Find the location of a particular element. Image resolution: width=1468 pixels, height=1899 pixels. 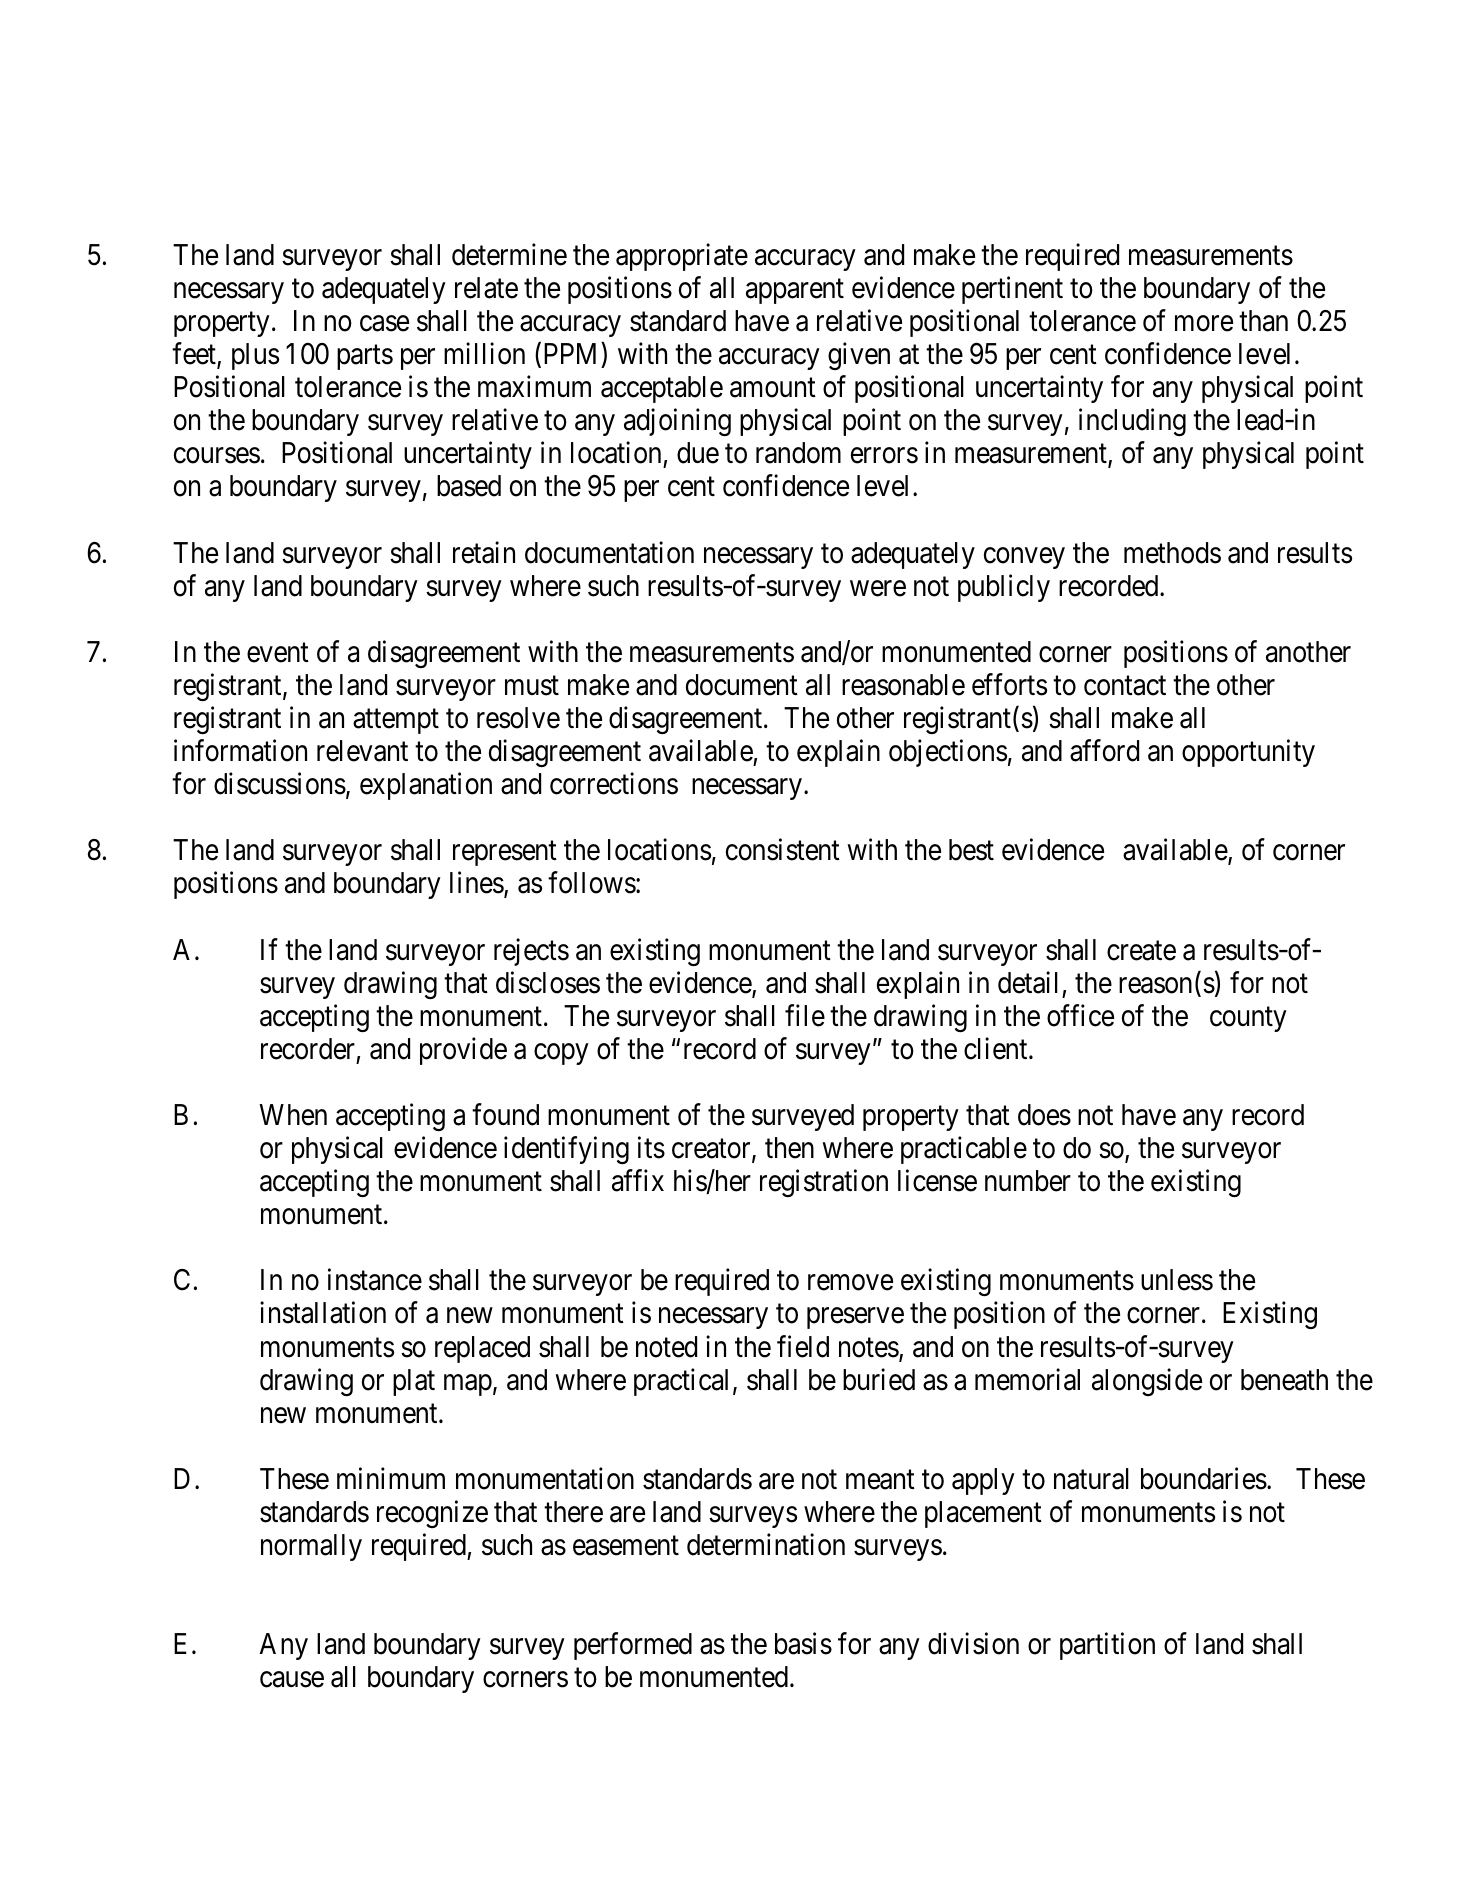

case is located at coordinates (384, 324).
